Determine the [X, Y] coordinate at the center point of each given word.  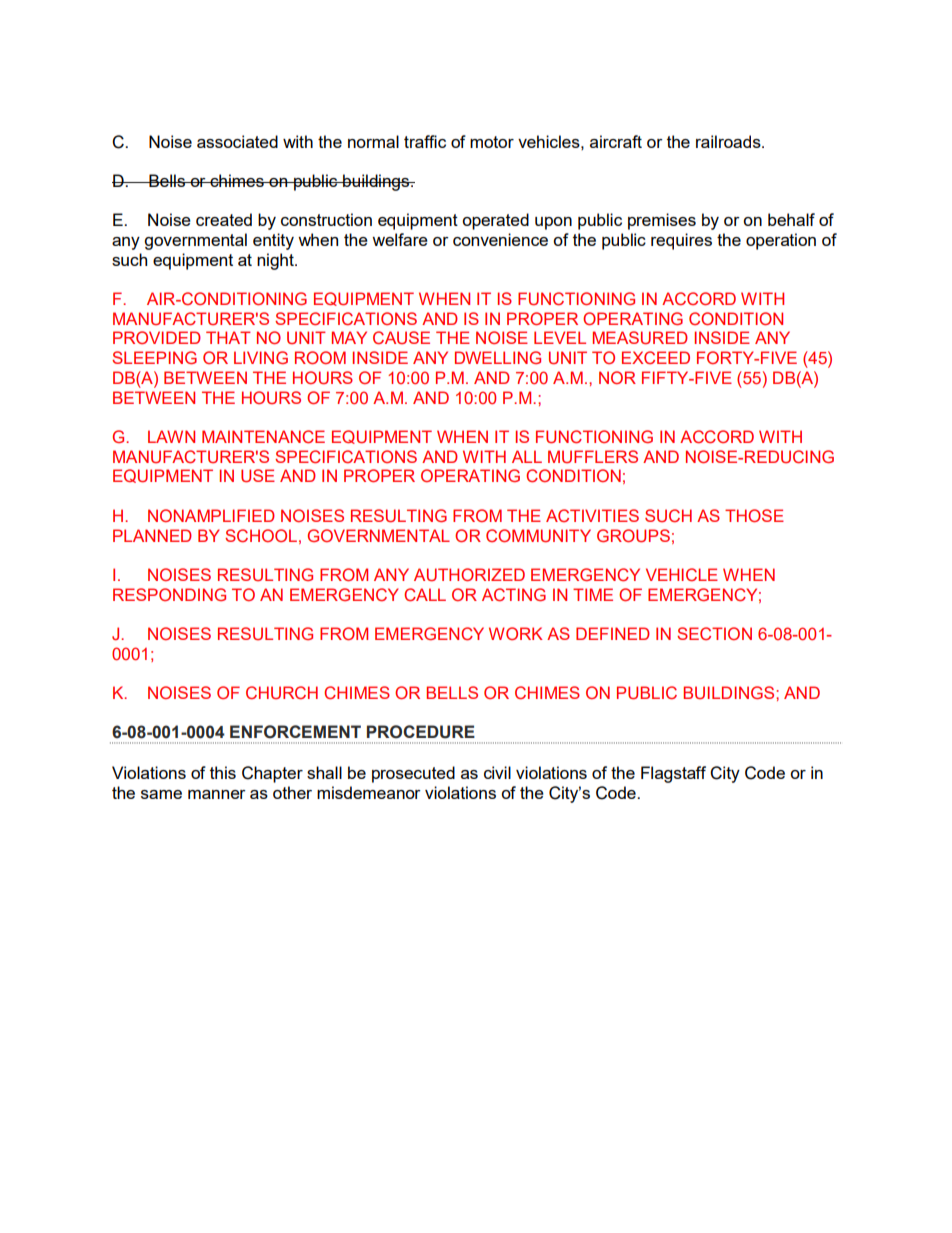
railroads [729, 141]
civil [497, 772]
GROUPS [633, 536]
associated [237, 141]
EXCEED [656, 357]
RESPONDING [169, 594]
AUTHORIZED [469, 575]
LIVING [261, 357]
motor [492, 142]
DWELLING [498, 357]
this [223, 772]
